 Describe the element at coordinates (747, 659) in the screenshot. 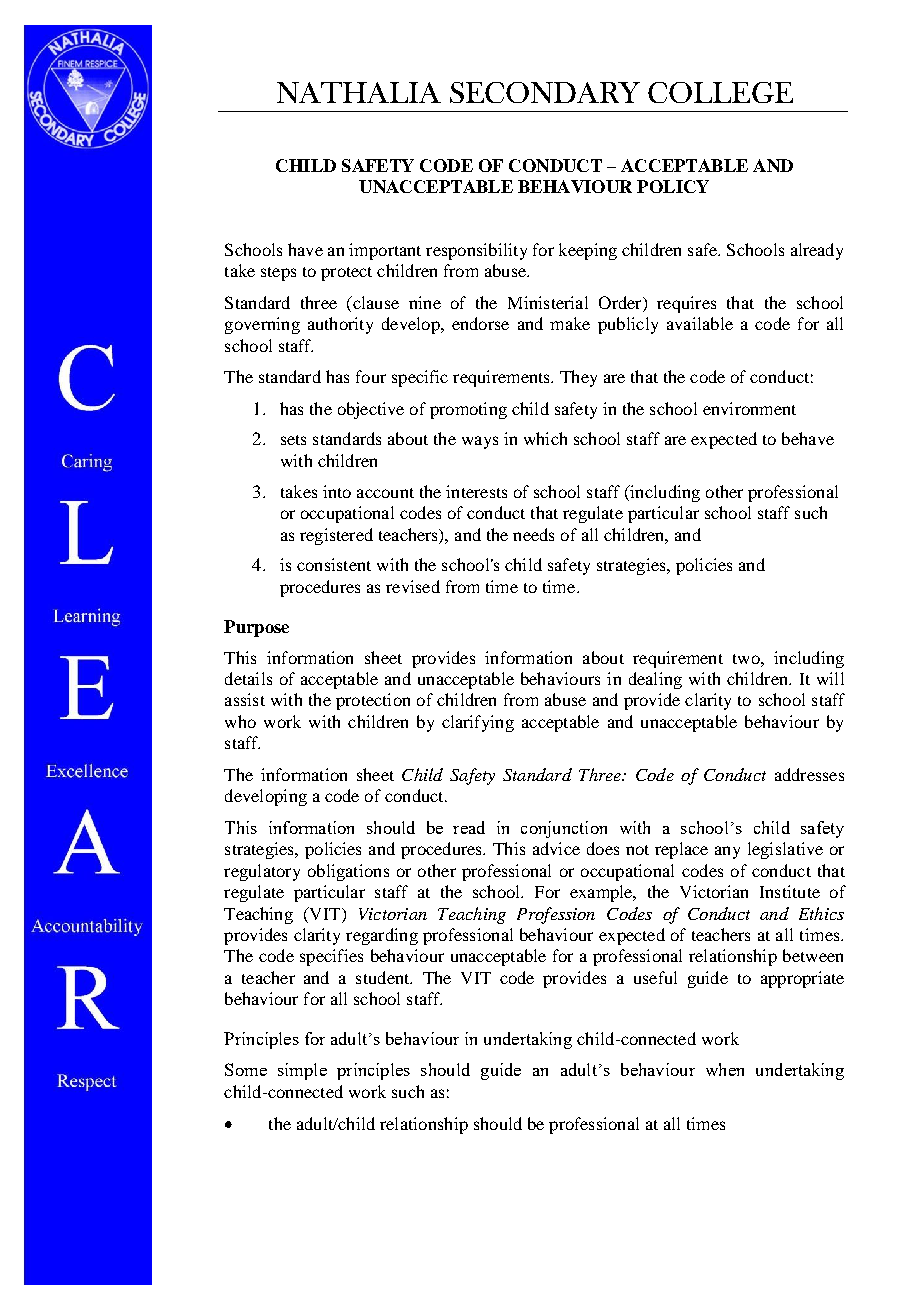

I see `two` at that location.
